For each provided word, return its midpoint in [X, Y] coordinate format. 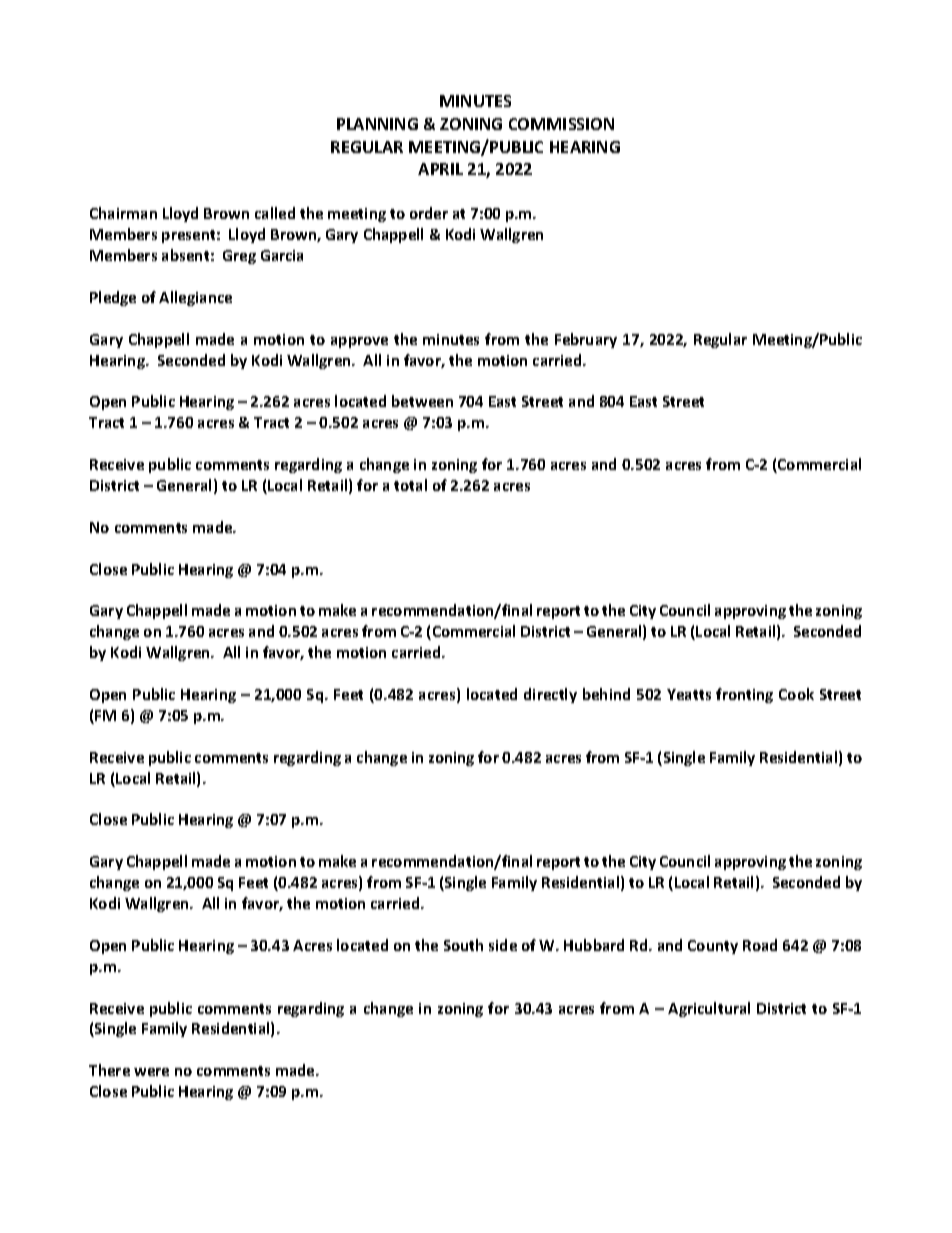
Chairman [123, 213]
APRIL [440, 169]
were [151, 1072]
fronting [744, 695]
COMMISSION [561, 124]
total [410, 485]
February [586, 340]
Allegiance [195, 298]
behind [606, 694]
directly [550, 695]
